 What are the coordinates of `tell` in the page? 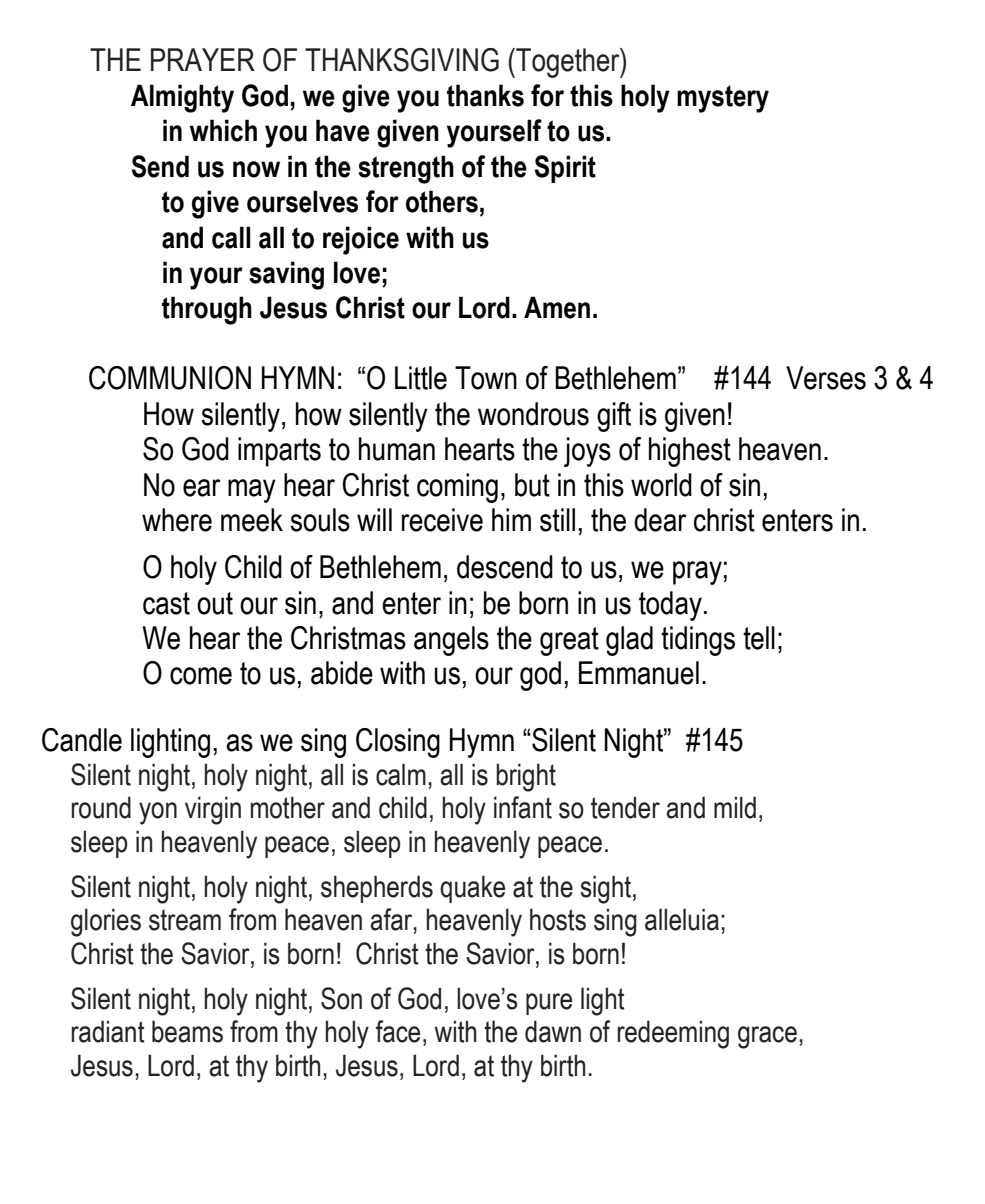 It's located at (759, 638).
